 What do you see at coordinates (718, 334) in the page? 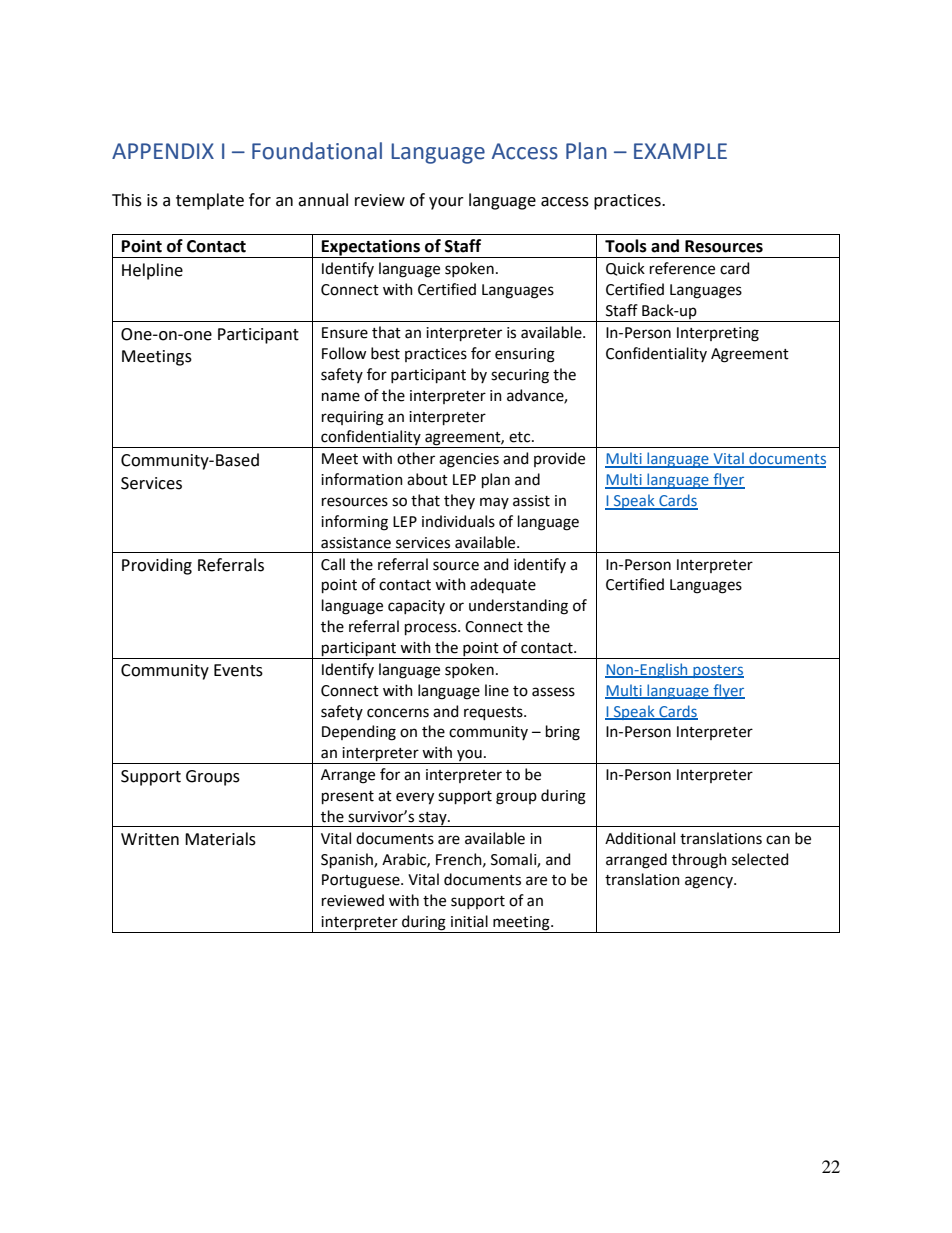
I see `Interpreting` at bounding box center [718, 334].
